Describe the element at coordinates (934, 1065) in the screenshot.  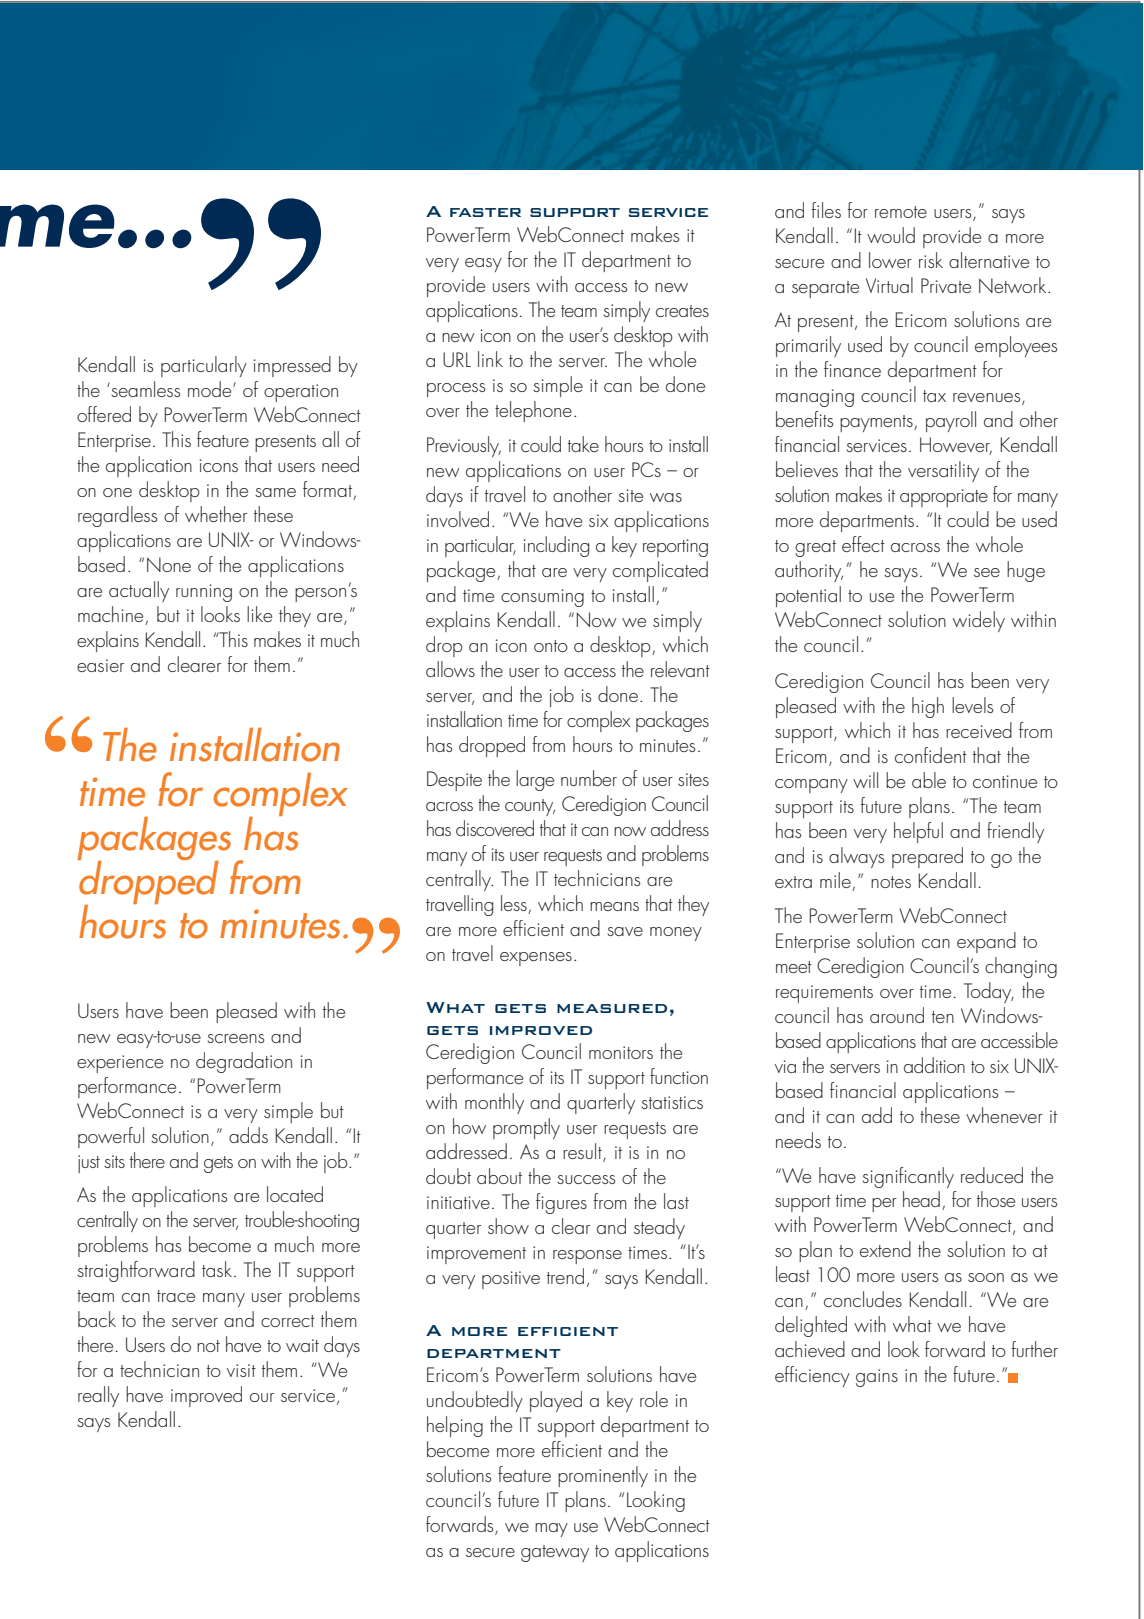
I see `addition` at that location.
